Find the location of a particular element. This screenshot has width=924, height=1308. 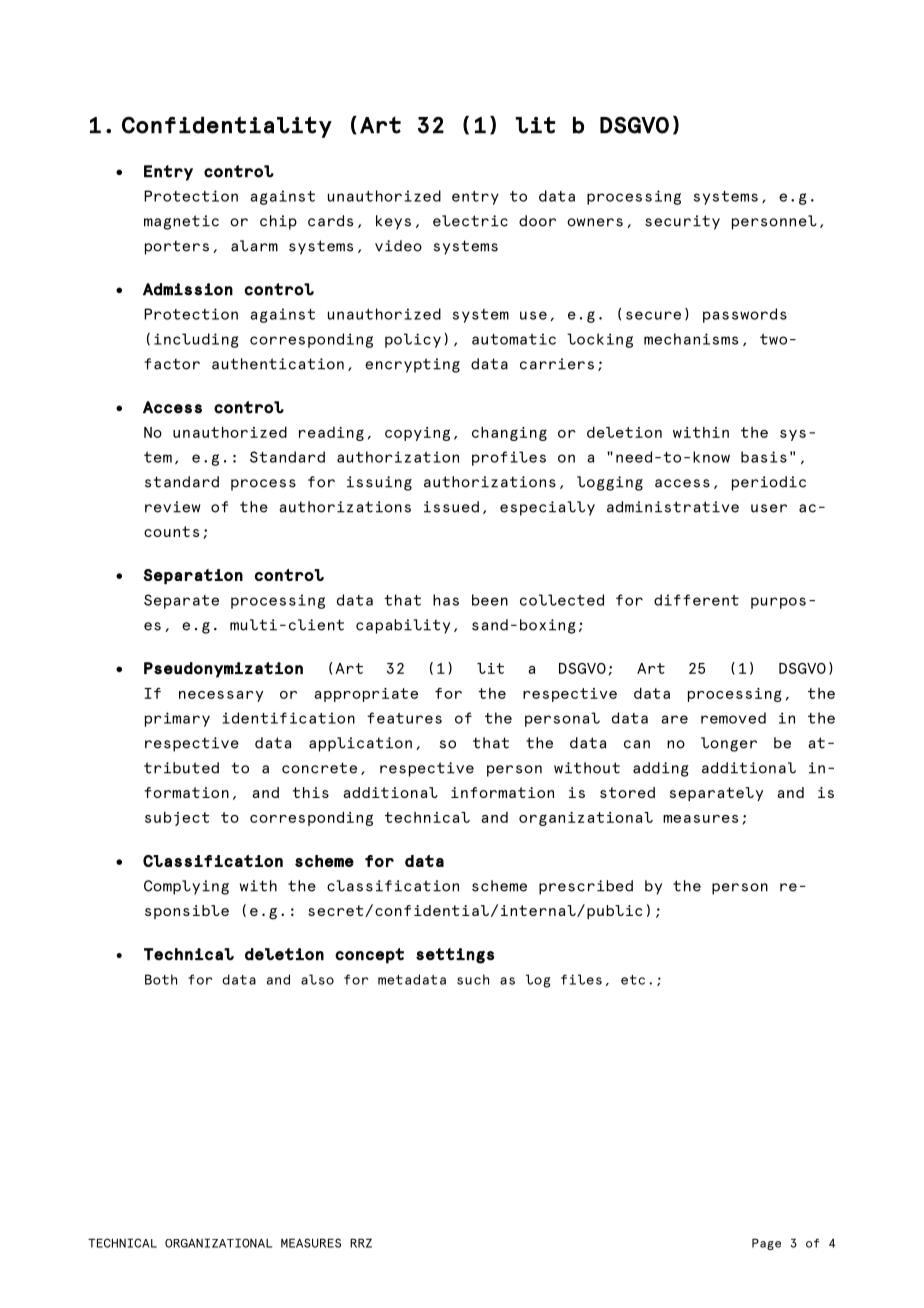

Both is located at coordinates (161, 979).
